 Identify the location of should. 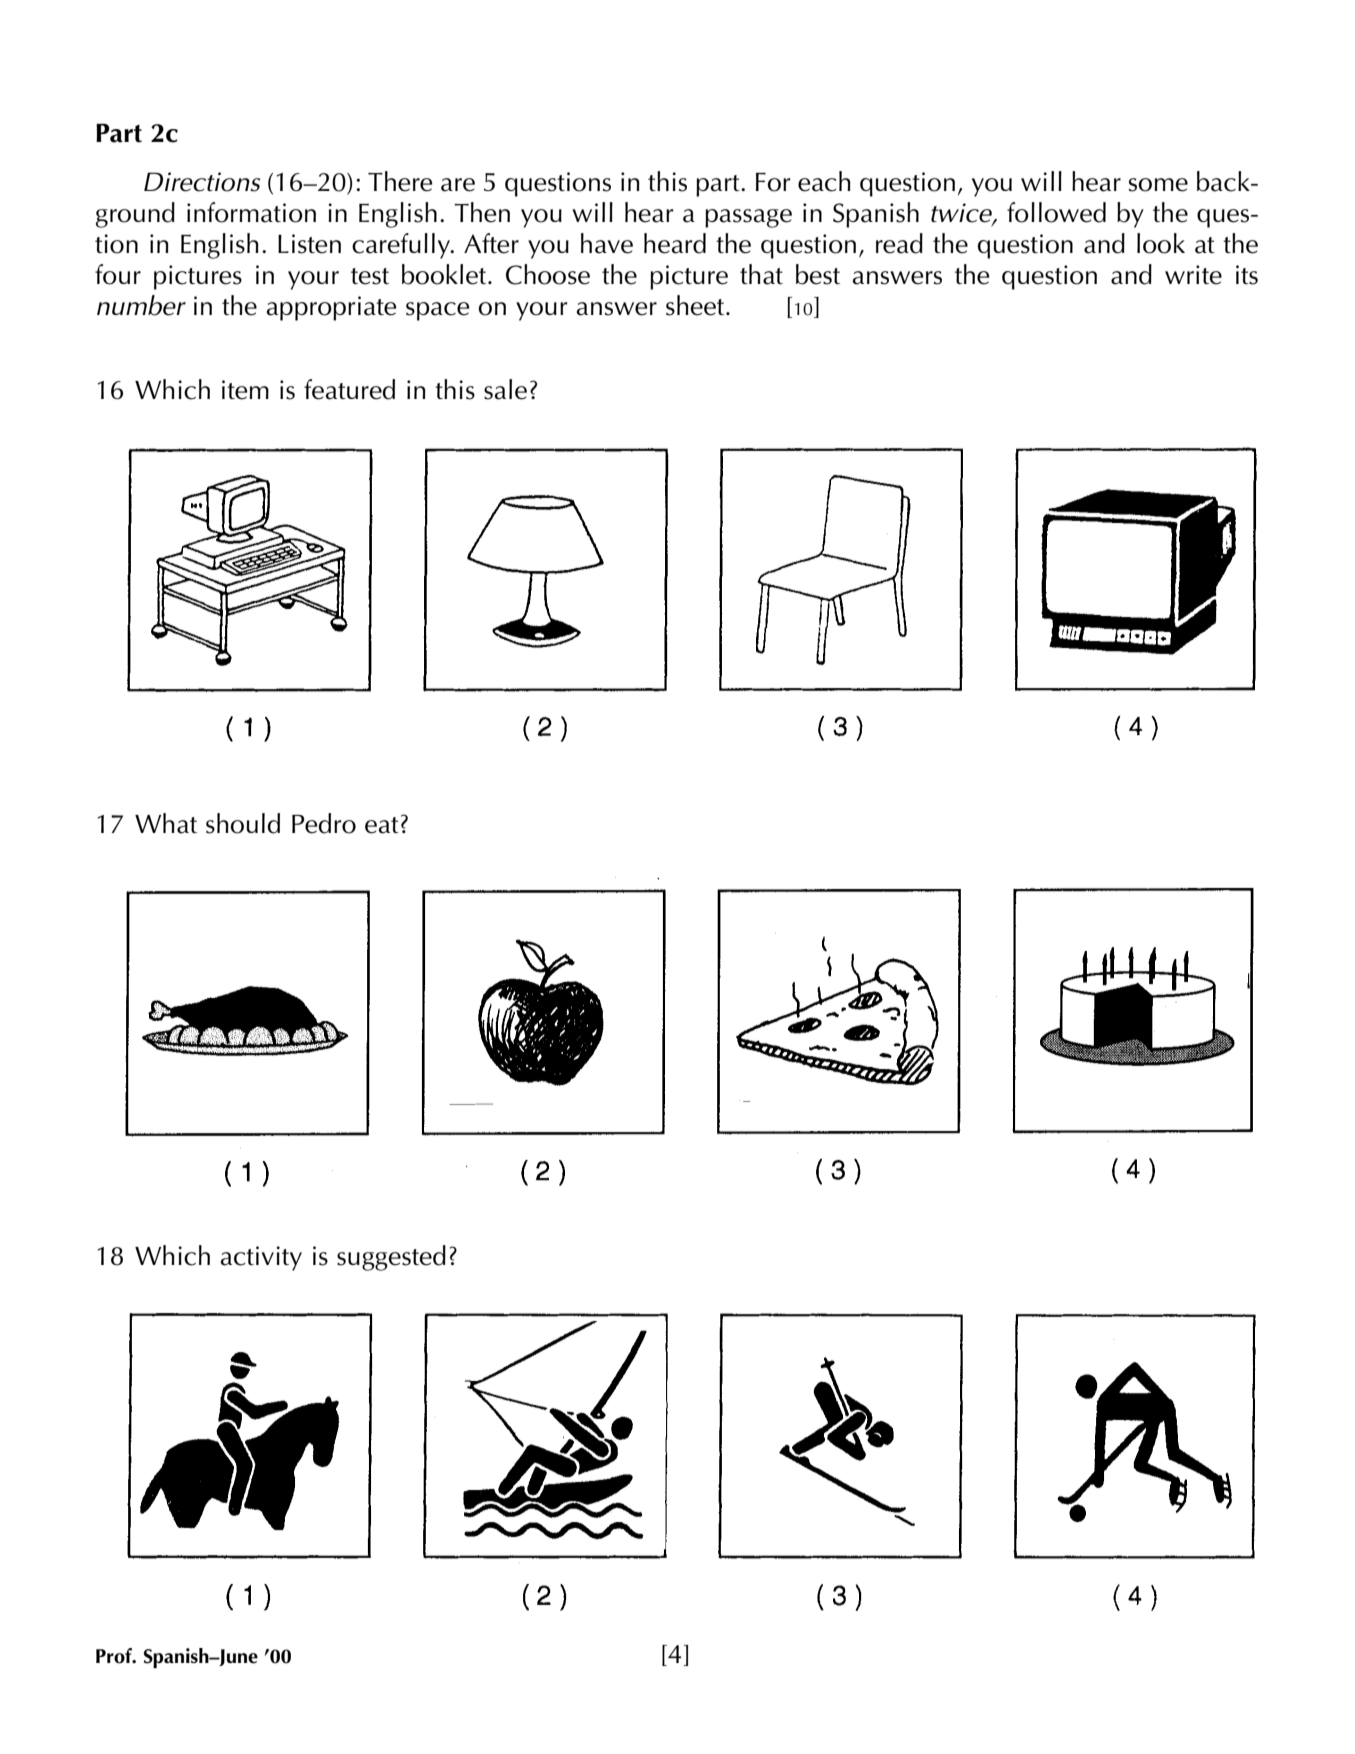
(243, 823).
